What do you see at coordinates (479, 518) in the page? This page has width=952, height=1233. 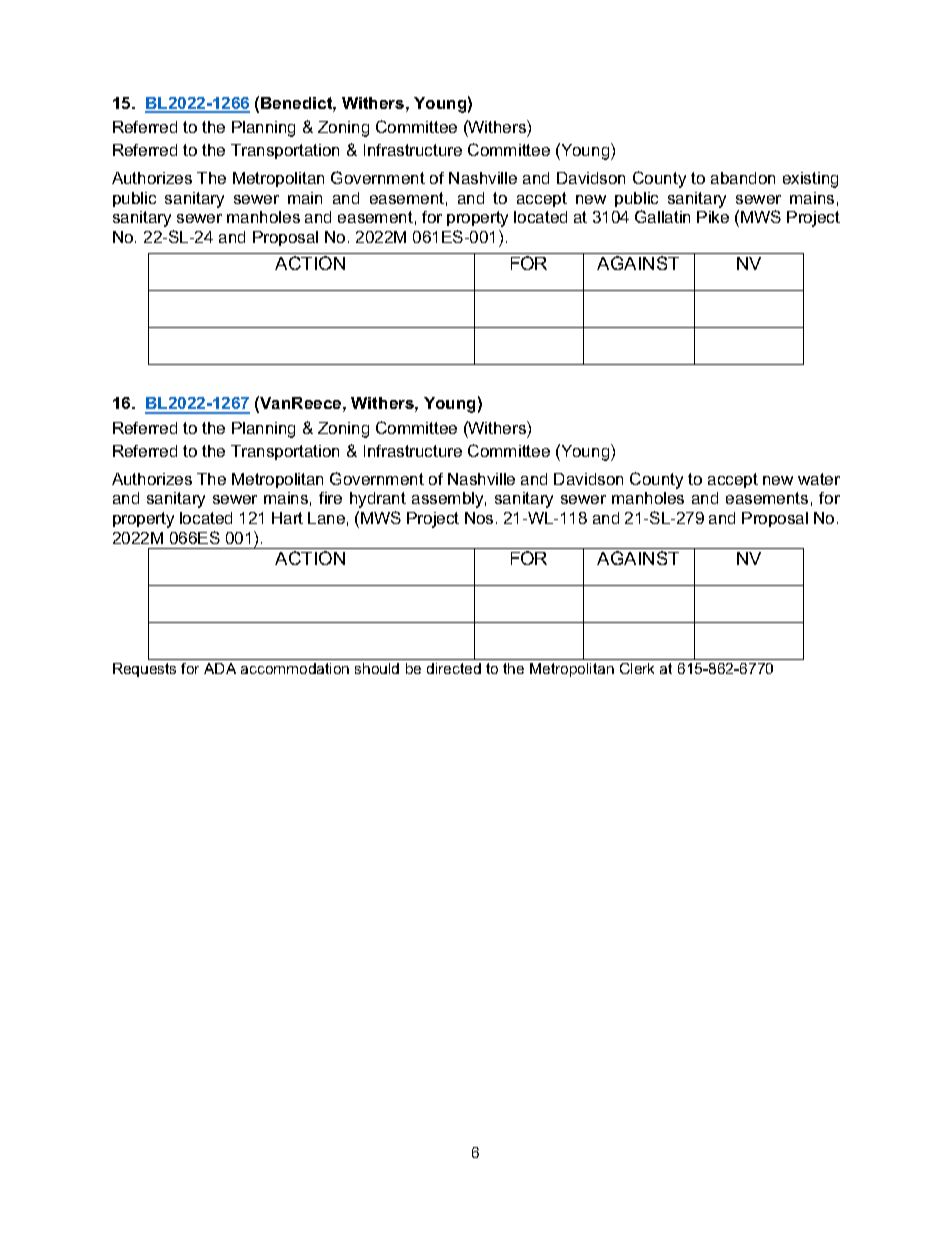 I see `Nos` at bounding box center [479, 518].
